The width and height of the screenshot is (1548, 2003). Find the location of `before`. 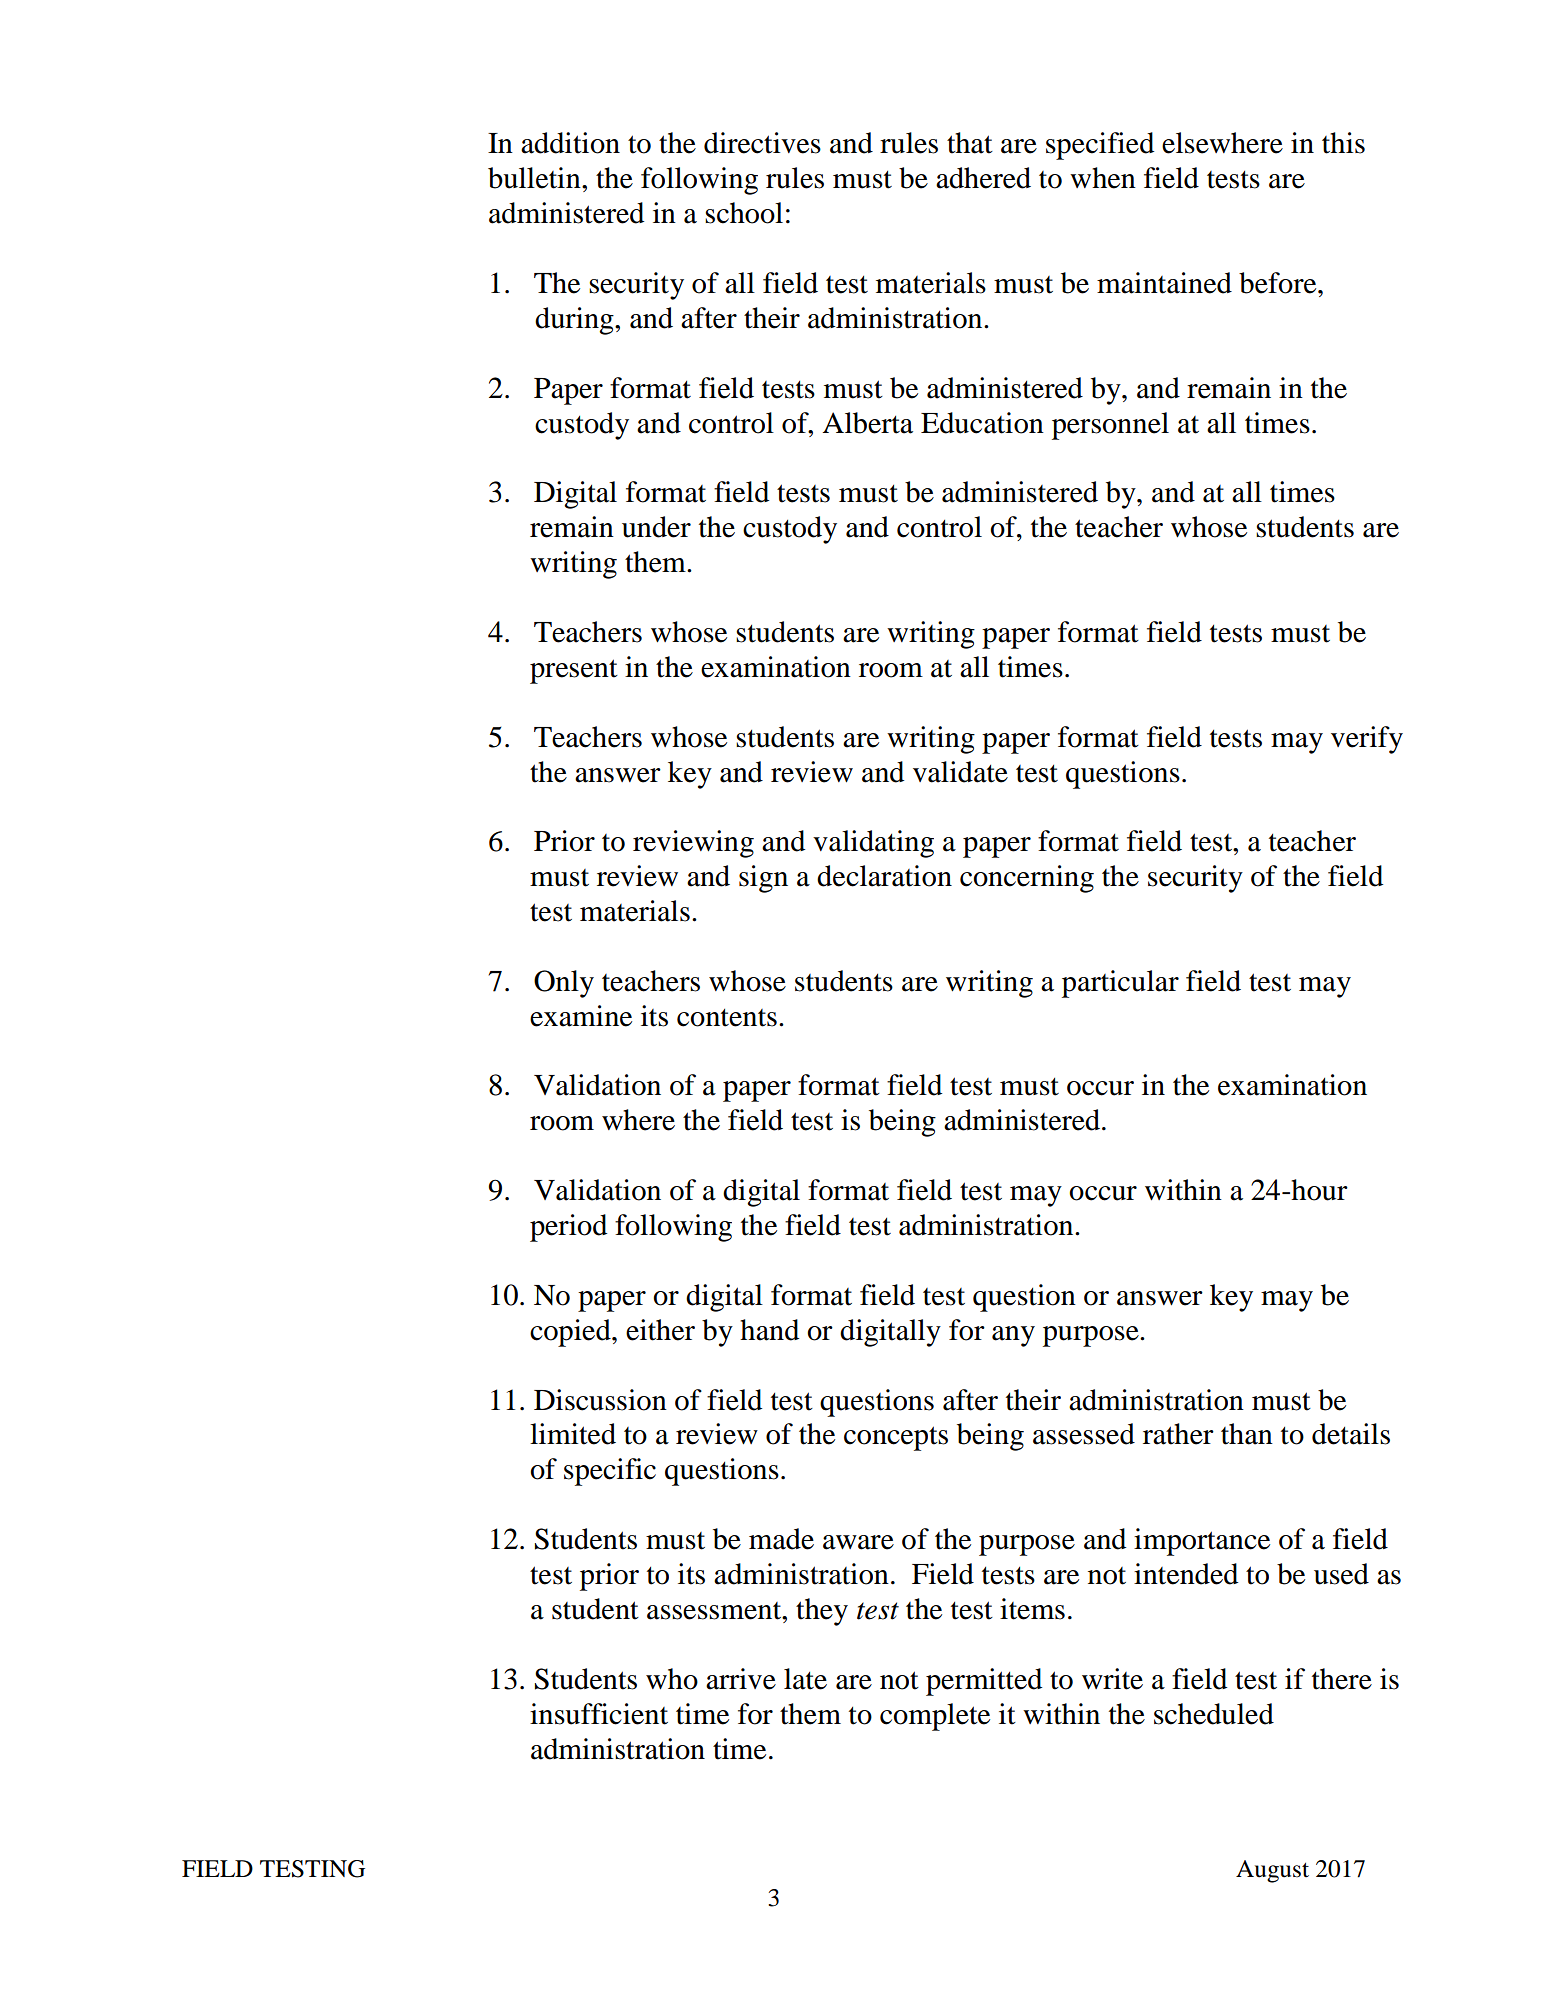

before is located at coordinates (1279, 283).
